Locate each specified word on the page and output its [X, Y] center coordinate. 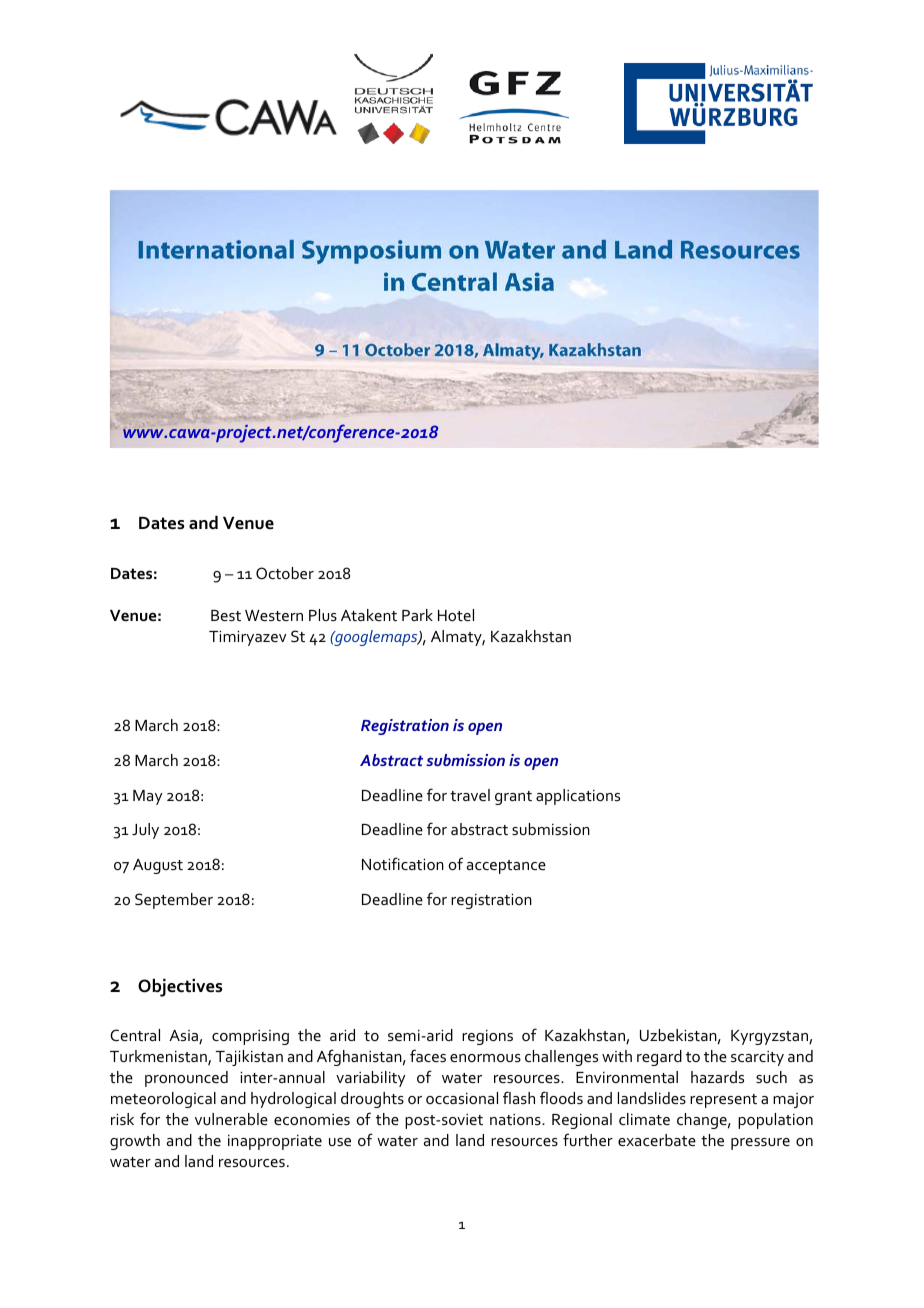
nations [516, 1119]
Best [226, 615]
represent [723, 1101]
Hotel [456, 615]
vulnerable [231, 1119]
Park [417, 615]
